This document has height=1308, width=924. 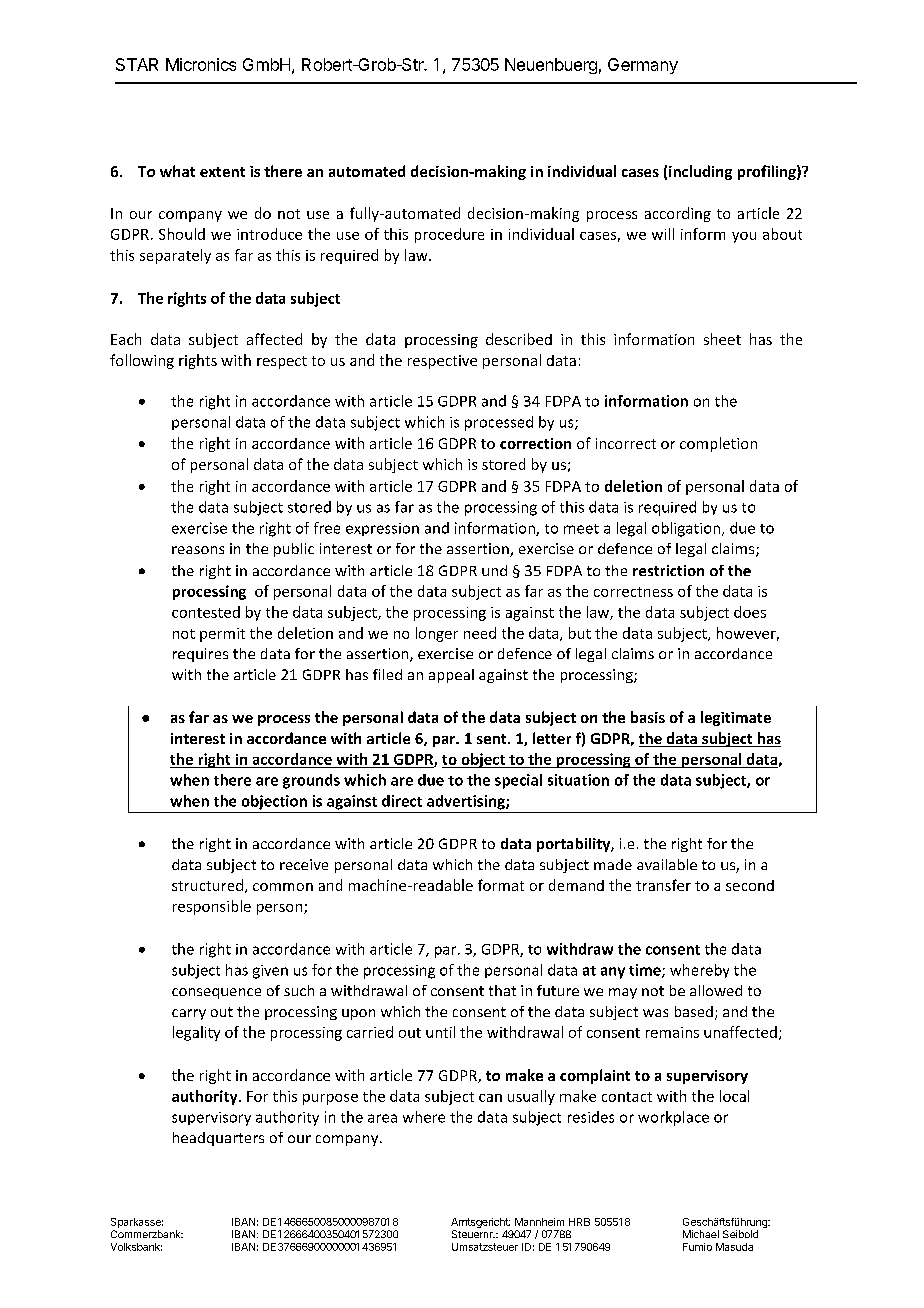 What do you see at coordinates (539, 1222) in the document?
I see `Mannheim` at bounding box center [539, 1222].
